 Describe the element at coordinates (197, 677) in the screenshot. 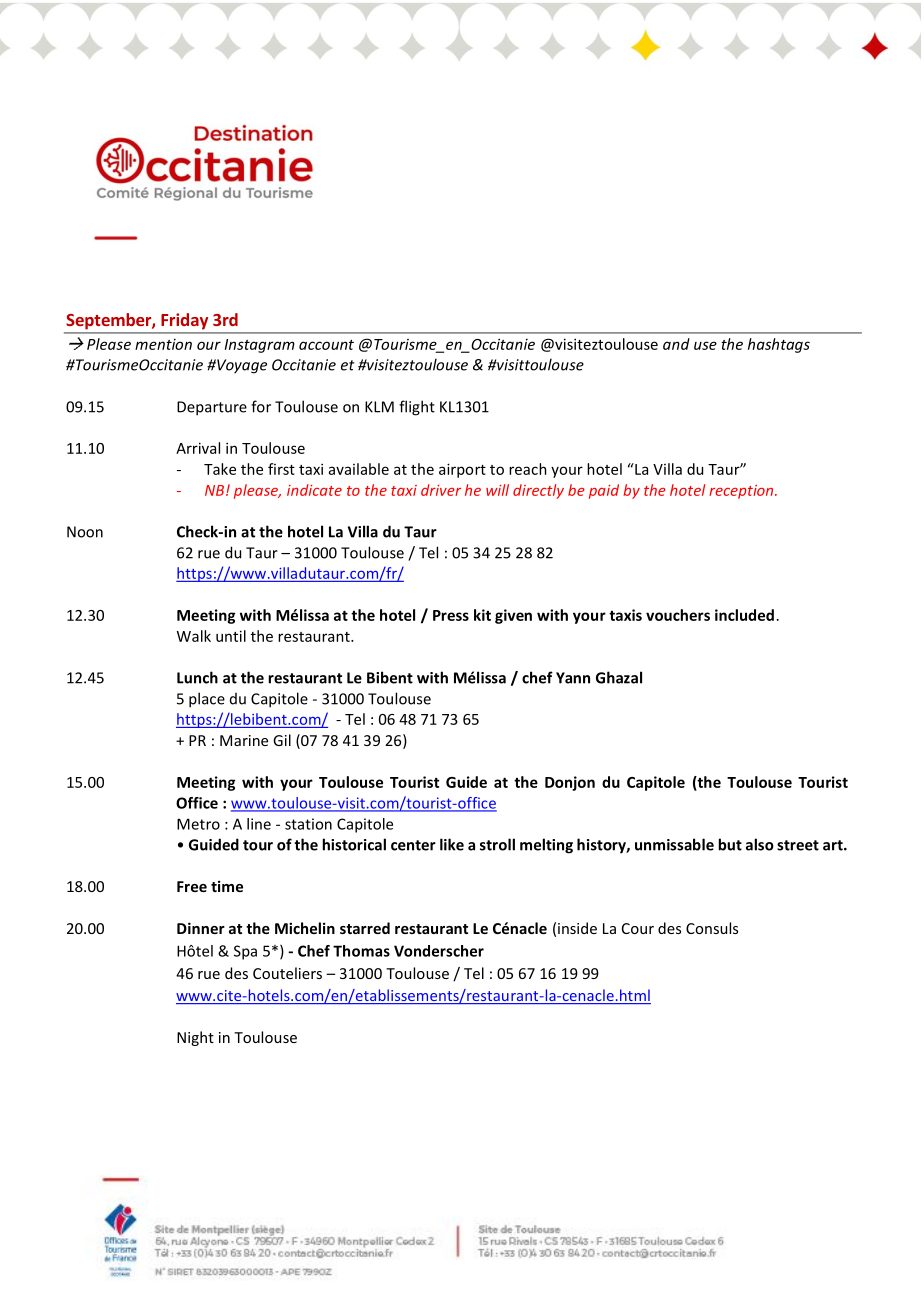

I see `Lunch` at that location.
